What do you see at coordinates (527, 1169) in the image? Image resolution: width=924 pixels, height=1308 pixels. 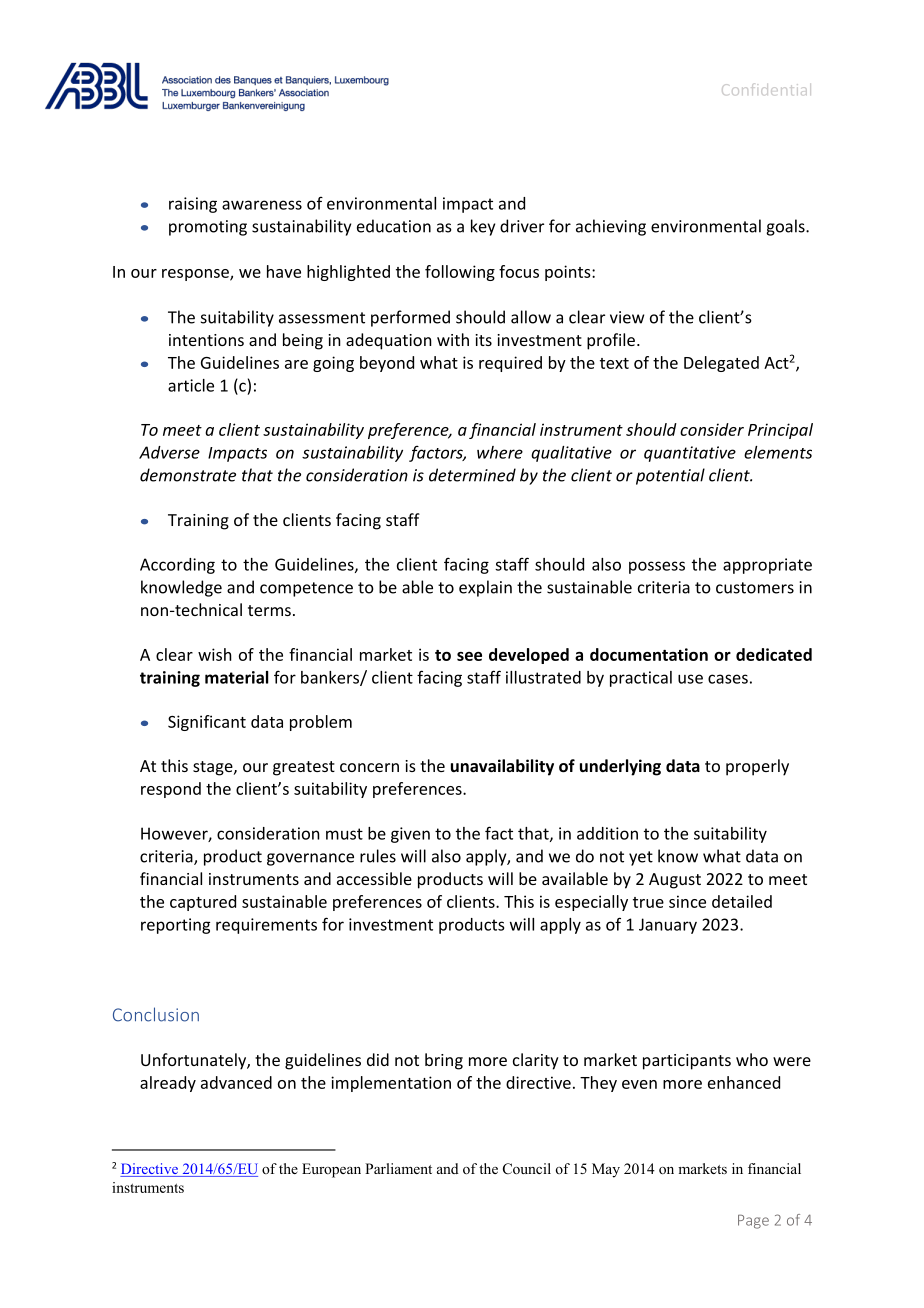 I see `Council` at bounding box center [527, 1169].
